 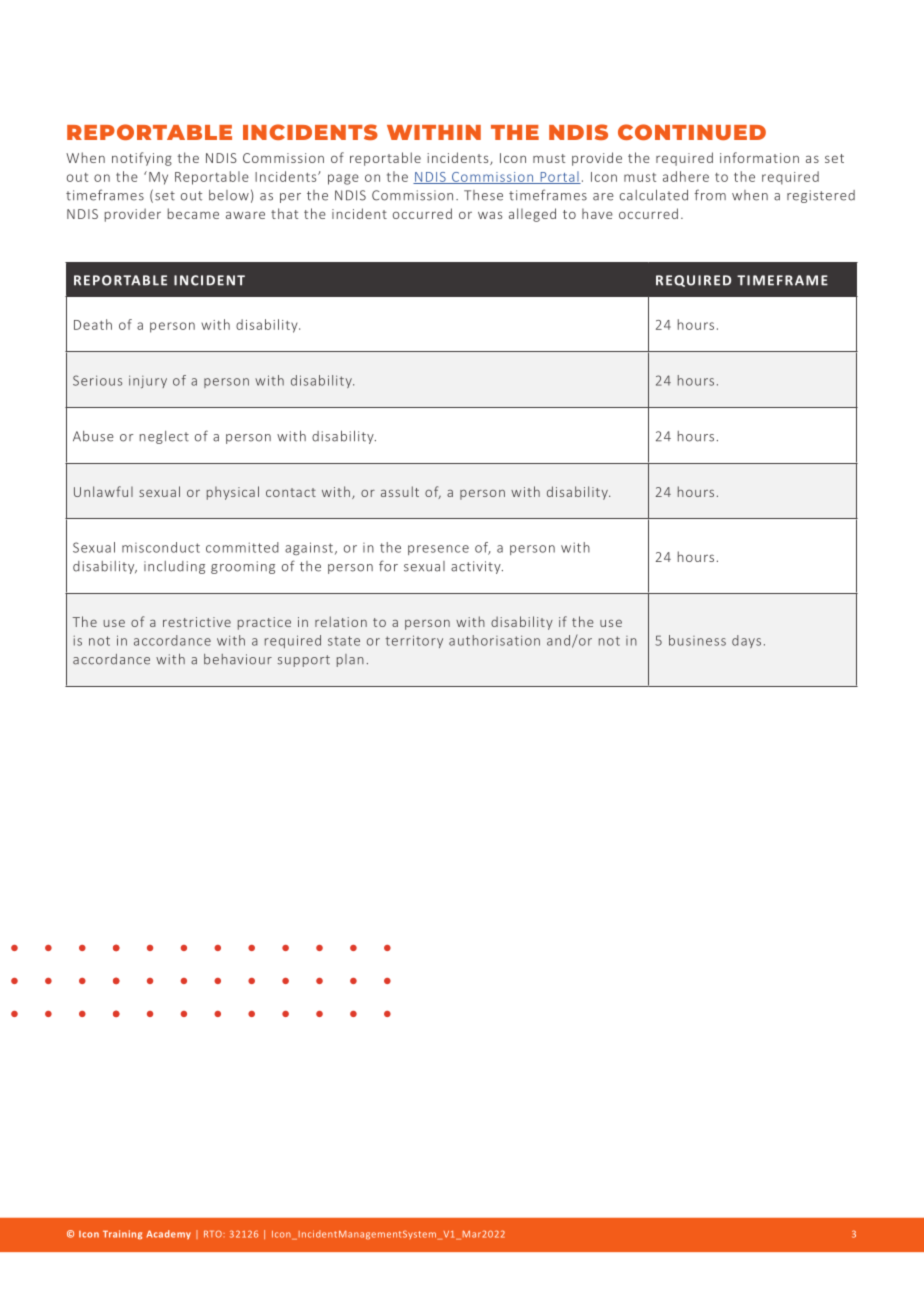 I want to click on These, so click(x=483, y=195).
